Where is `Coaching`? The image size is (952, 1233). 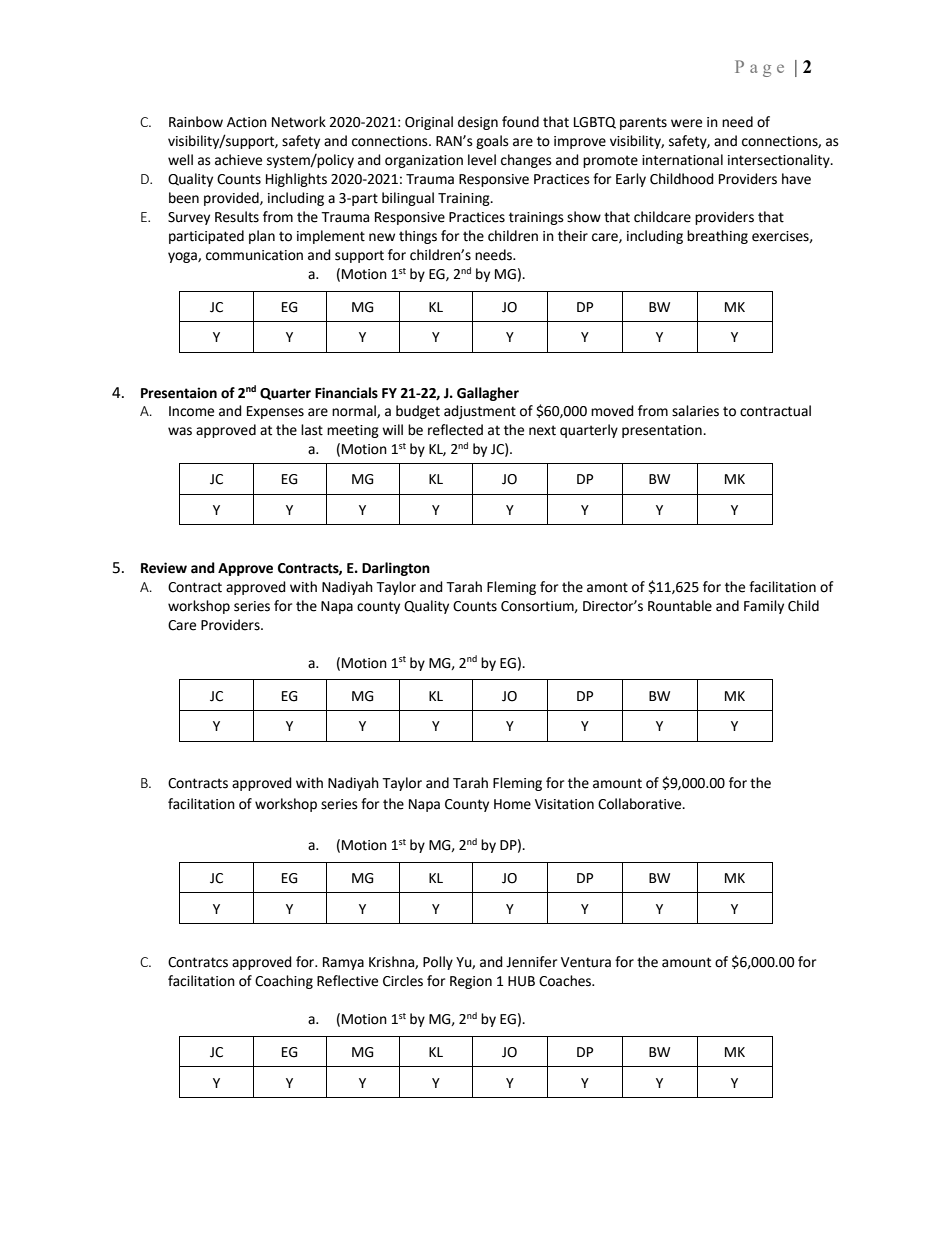
Coaching is located at coordinates (284, 982).
